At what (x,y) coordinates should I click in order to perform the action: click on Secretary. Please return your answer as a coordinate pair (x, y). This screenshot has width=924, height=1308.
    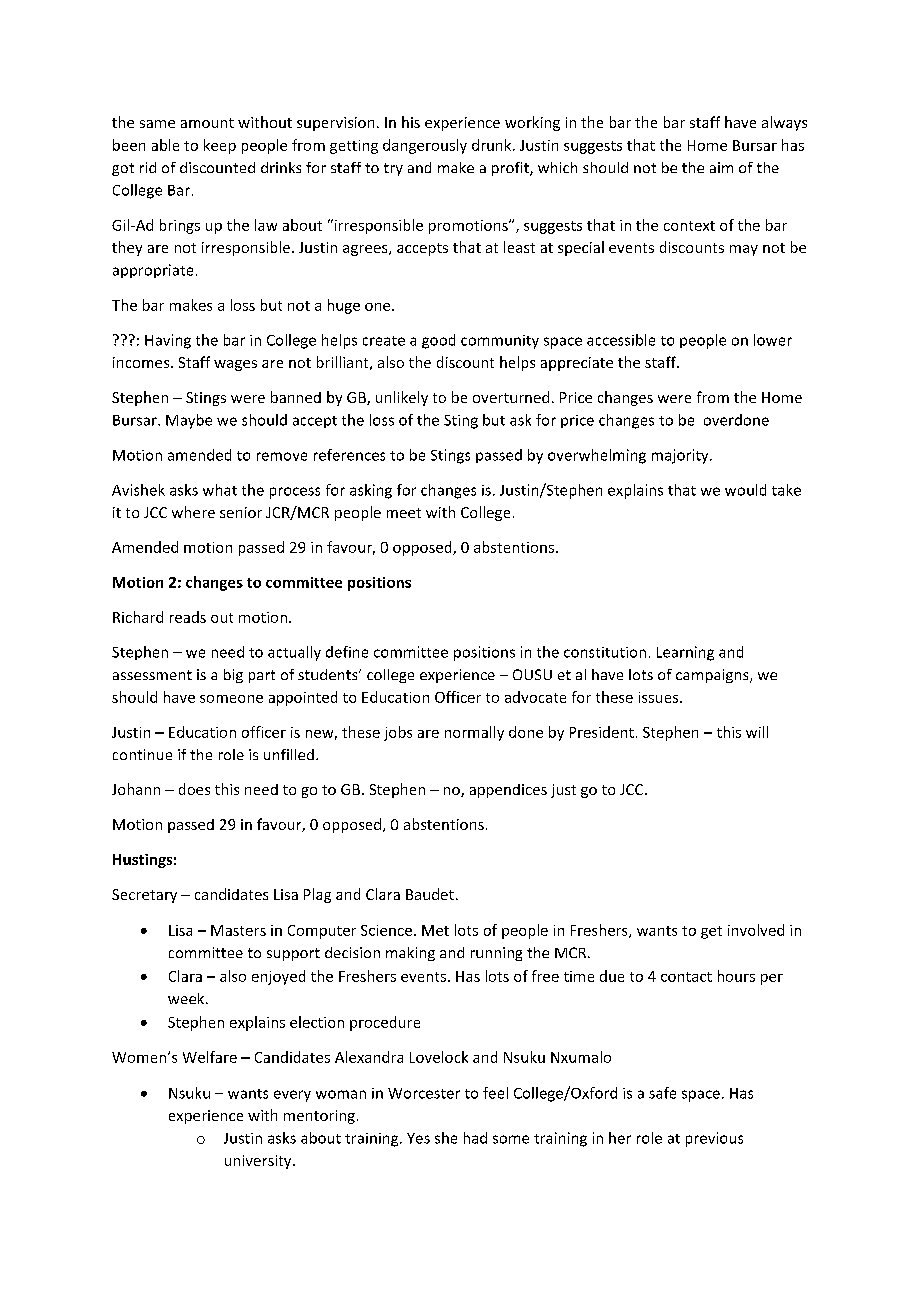
    Looking at the image, I should click on (144, 896).
